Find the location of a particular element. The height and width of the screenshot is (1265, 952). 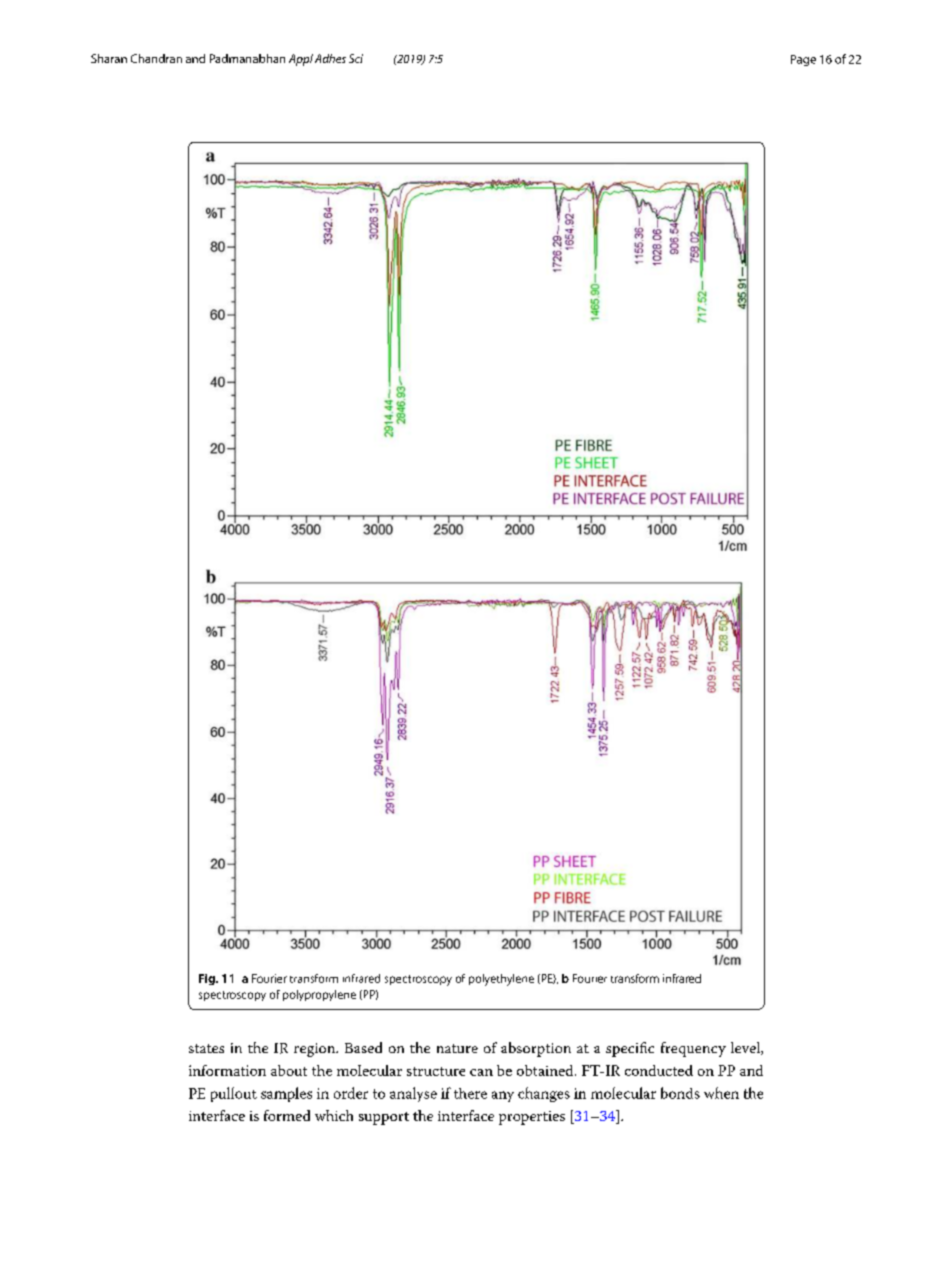

level is located at coordinates (746, 1048).
